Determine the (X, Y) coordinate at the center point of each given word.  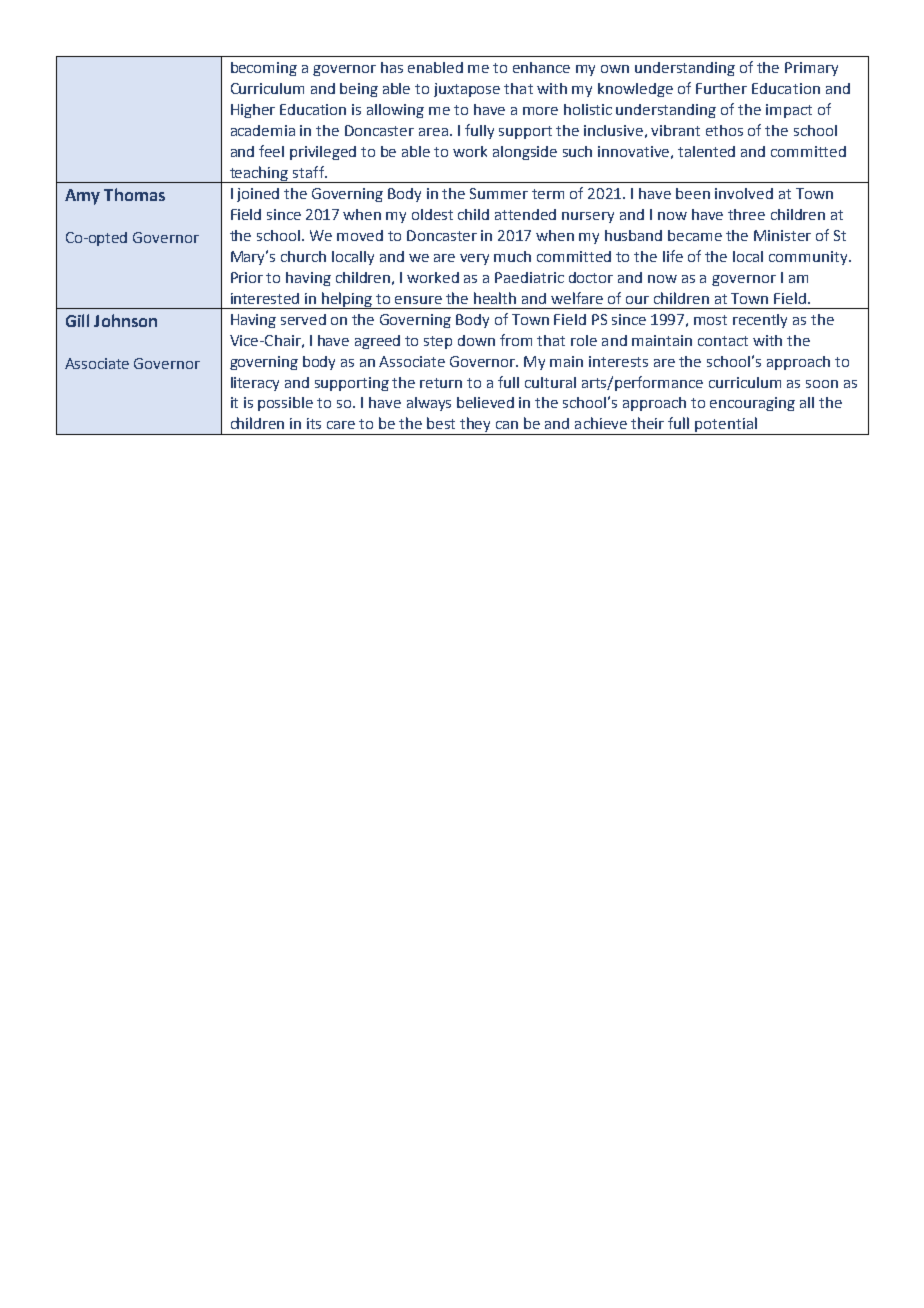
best (441, 423)
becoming (264, 69)
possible (285, 404)
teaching (259, 174)
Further (721, 88)
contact (723, 341)
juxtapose (467, 90)
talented (706, 151)
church (303, 256)
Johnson (125, 320)
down (476, 340)
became (695, 235)
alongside (525, 153)
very (474, 259)
